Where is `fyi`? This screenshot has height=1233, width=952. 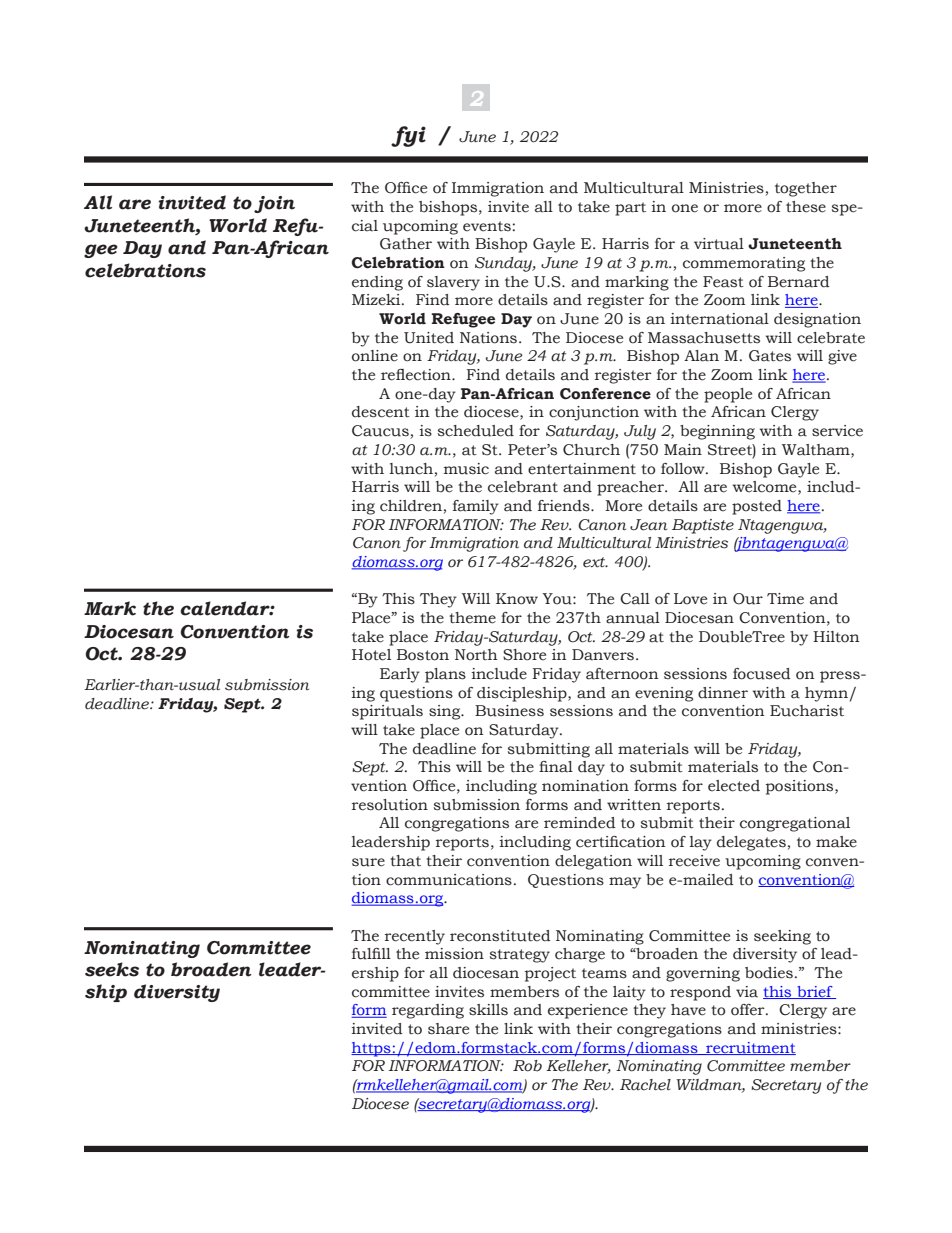
fyi is located at coordinates (408, 136).
